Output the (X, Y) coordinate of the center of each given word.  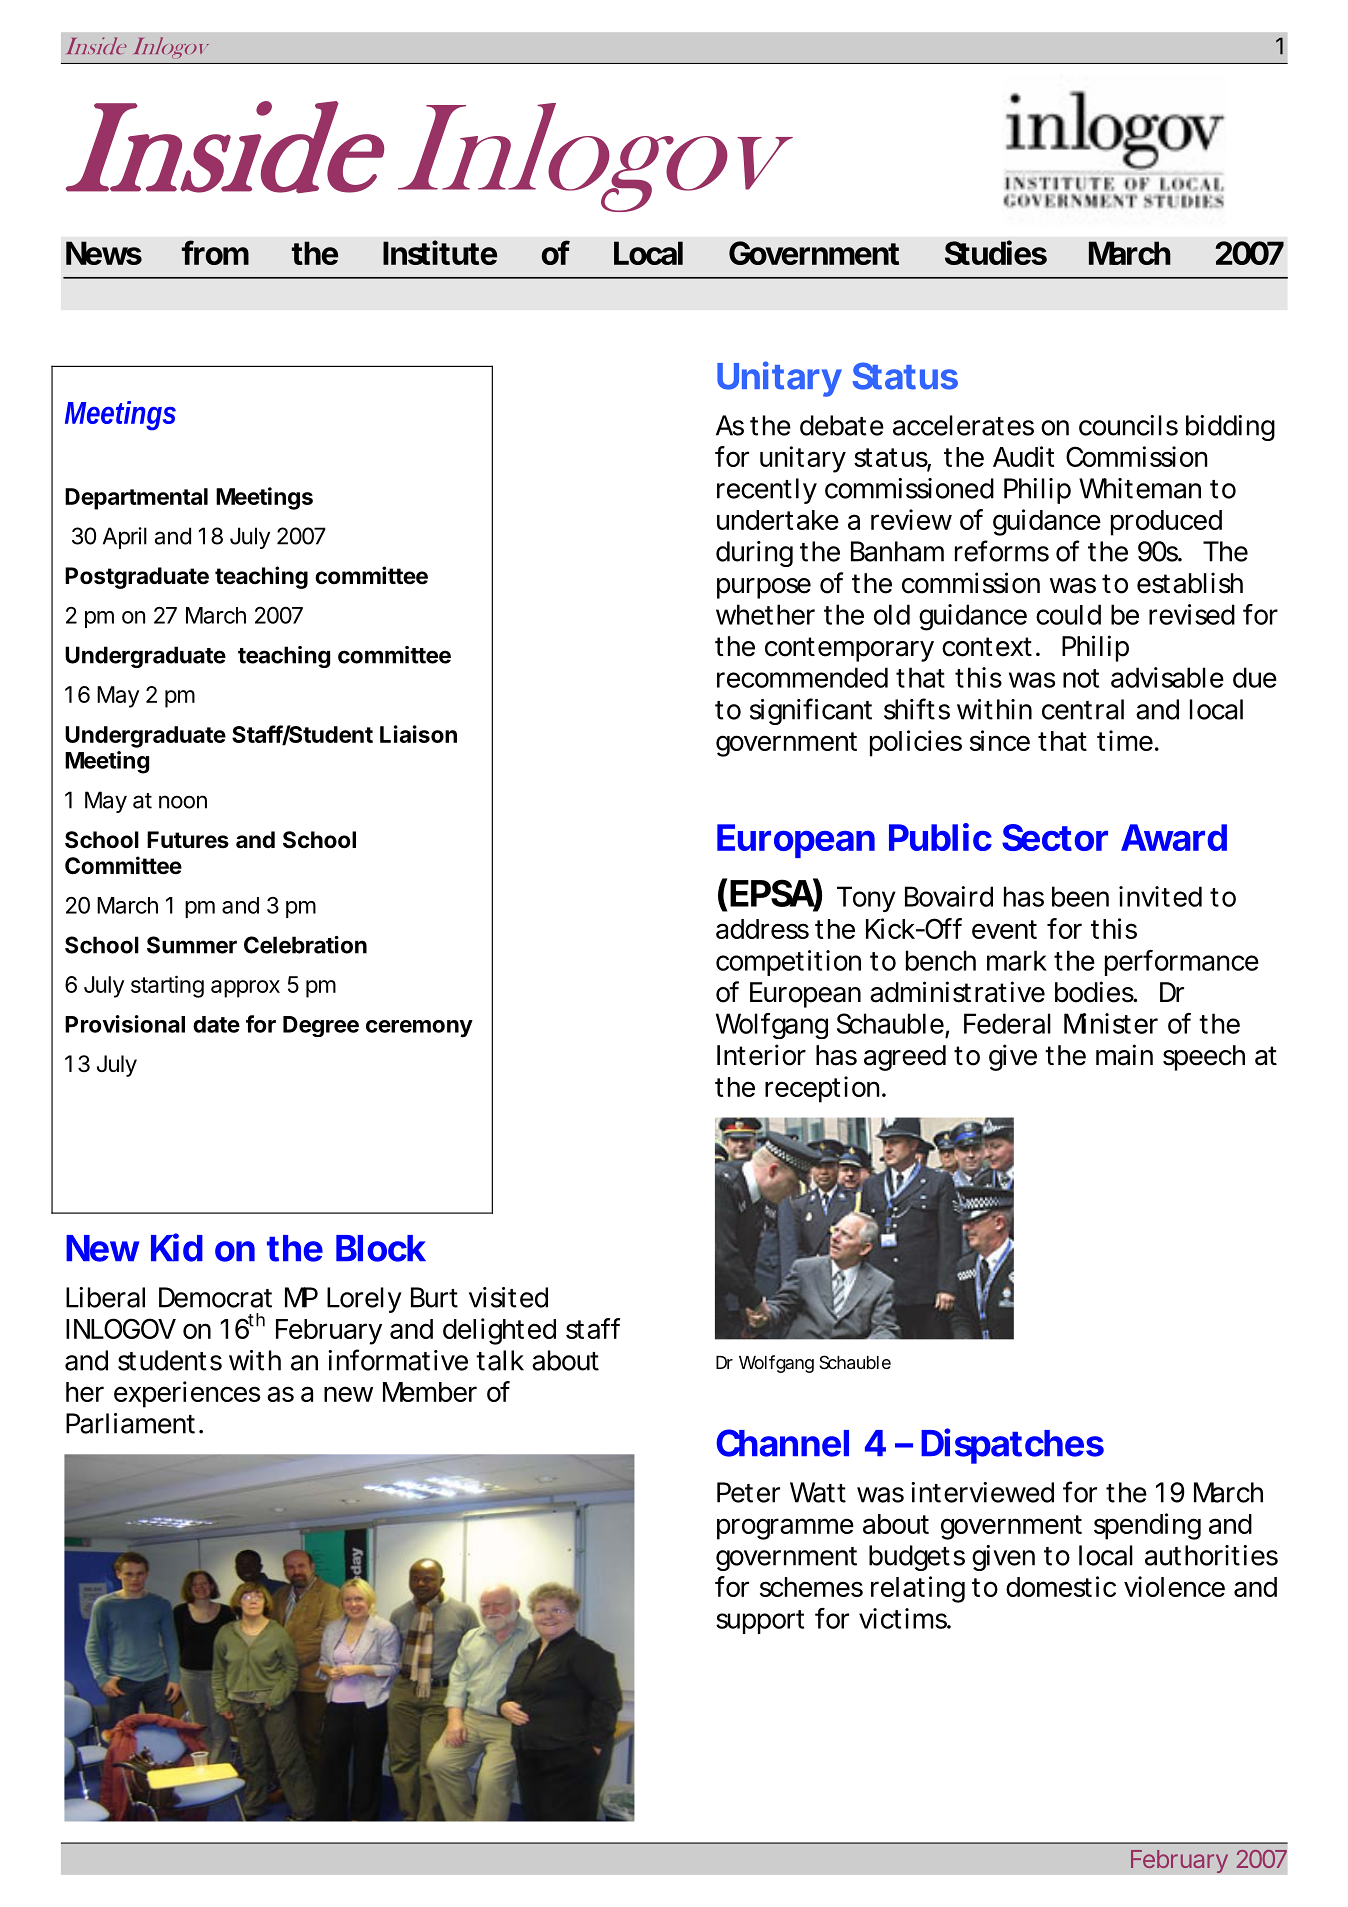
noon (183, 802)
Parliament (130, 1423)
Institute (440, 252)
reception (822, 1089)
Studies (996, 252)
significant (811, 711)
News (104, 253)
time (1125, 740)
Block (381, 1248)
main (1124, 1055)
